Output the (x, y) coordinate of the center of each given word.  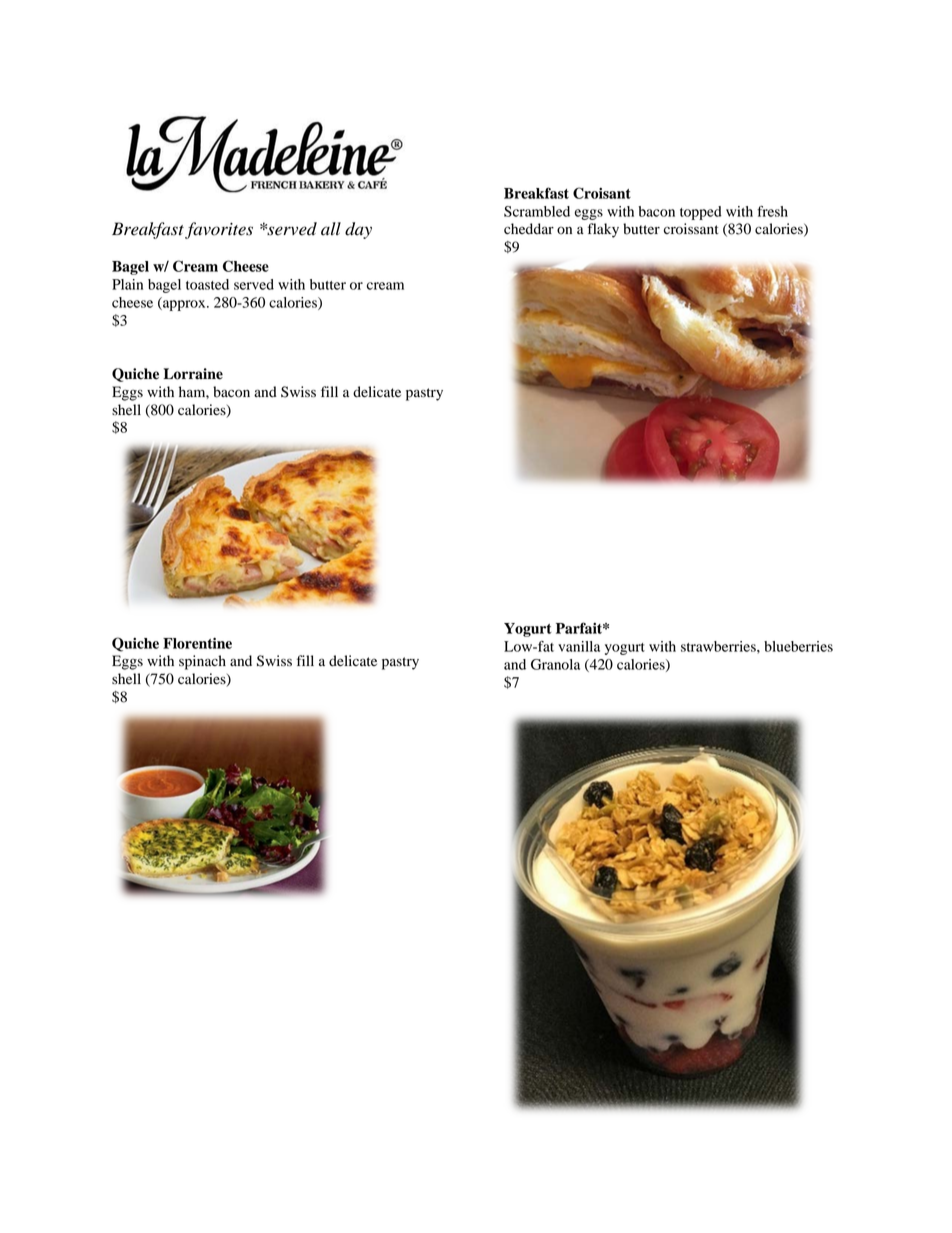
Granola (555, 664)
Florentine (197, 643)
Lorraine (193, 374)
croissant (691, 229)
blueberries (798, 646)
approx (184, 305)
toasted (207, 284)
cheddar (529, 229)
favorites (219, 230)
